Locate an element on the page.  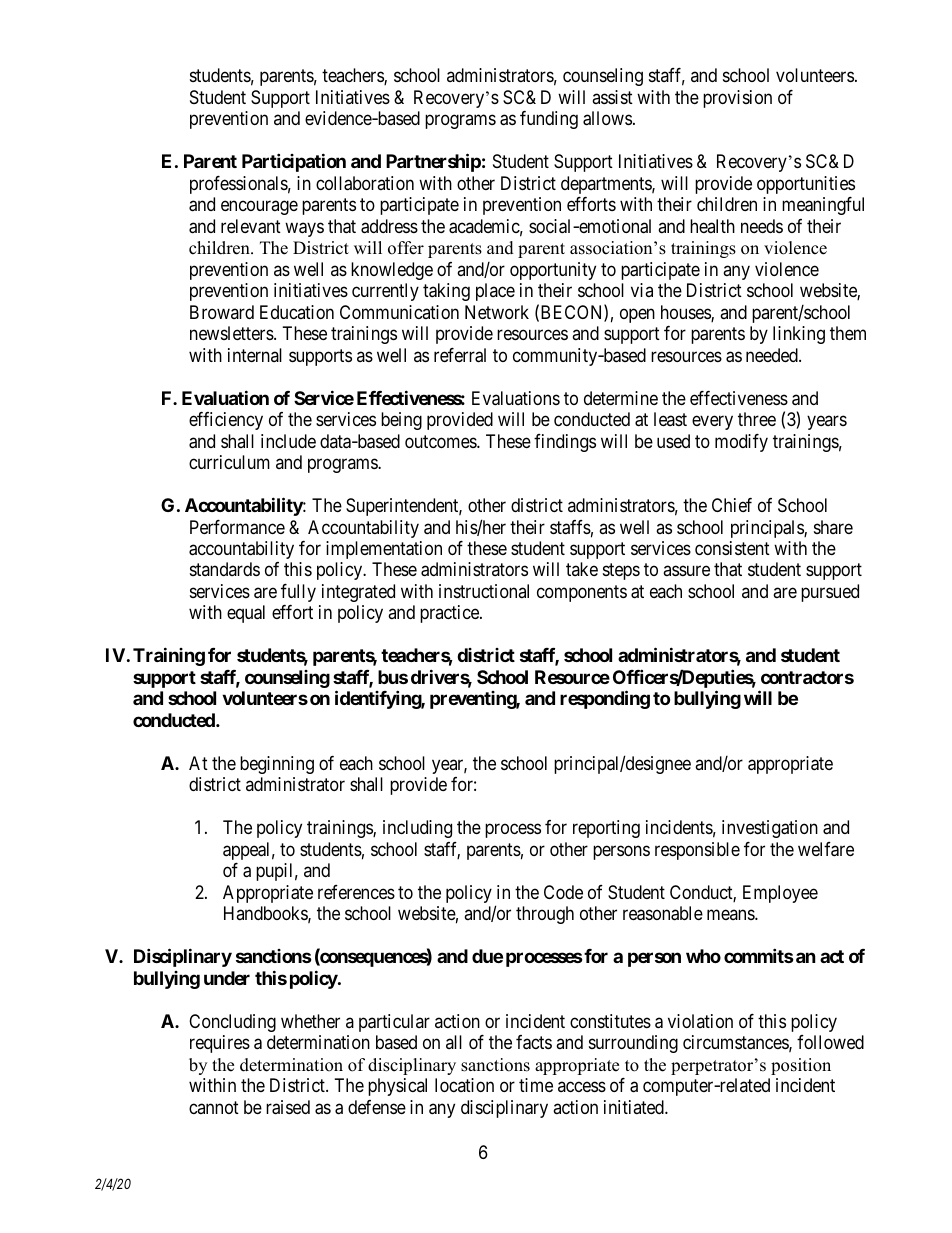
raised is located at coordinates (288, 1107).
